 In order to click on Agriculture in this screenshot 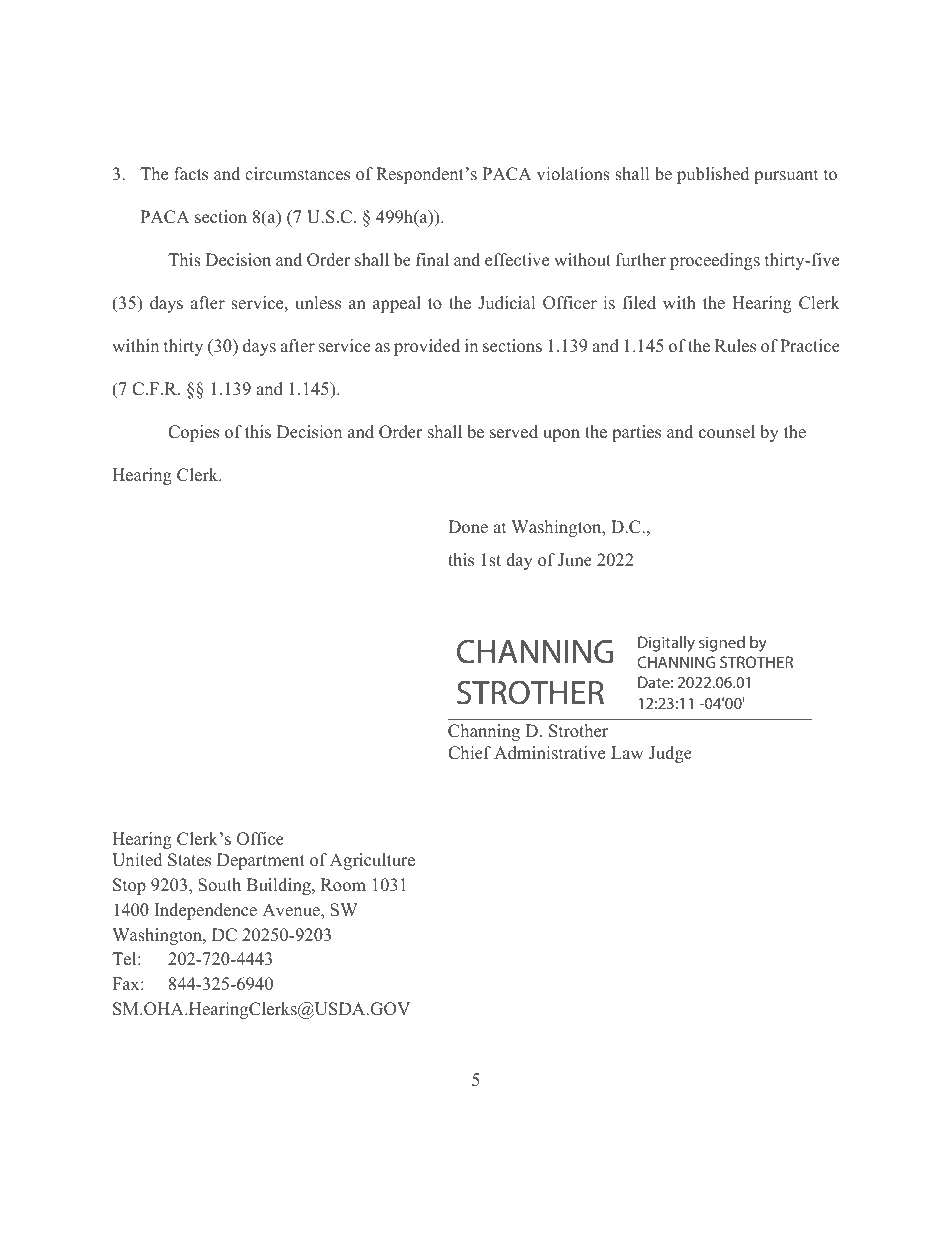, I will do `click(372, 861)`.
